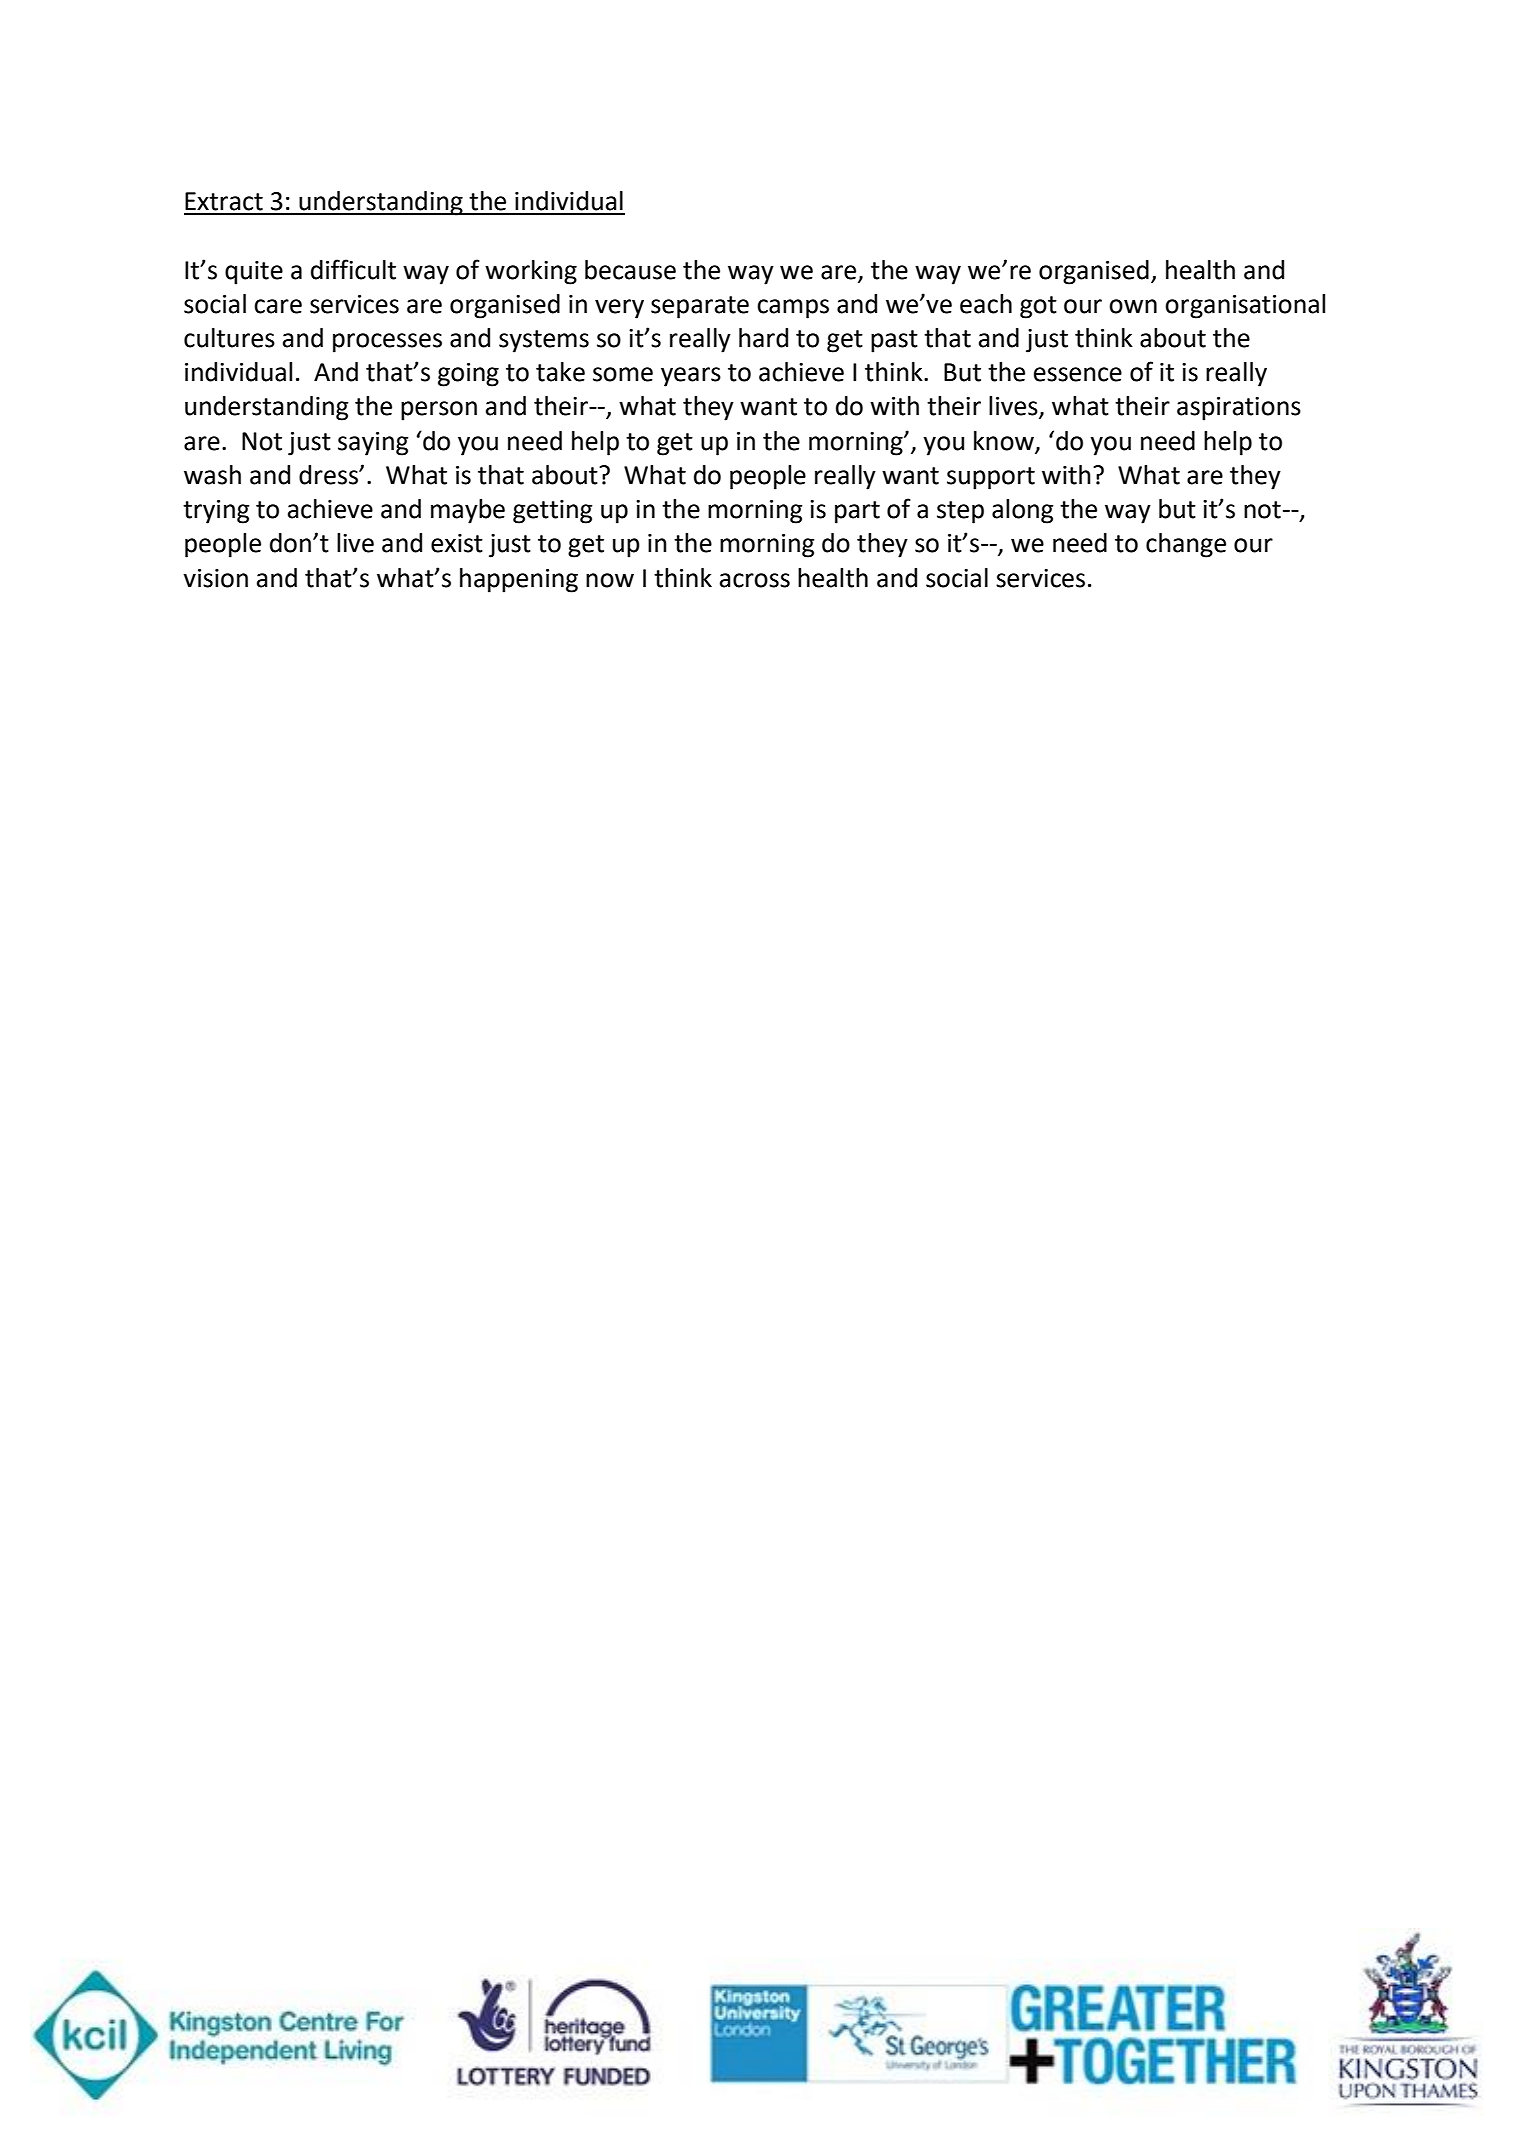 Image resolution: width=1517 pixels, height=2146 pixels. I want to click on hard, so click(763, 338).
